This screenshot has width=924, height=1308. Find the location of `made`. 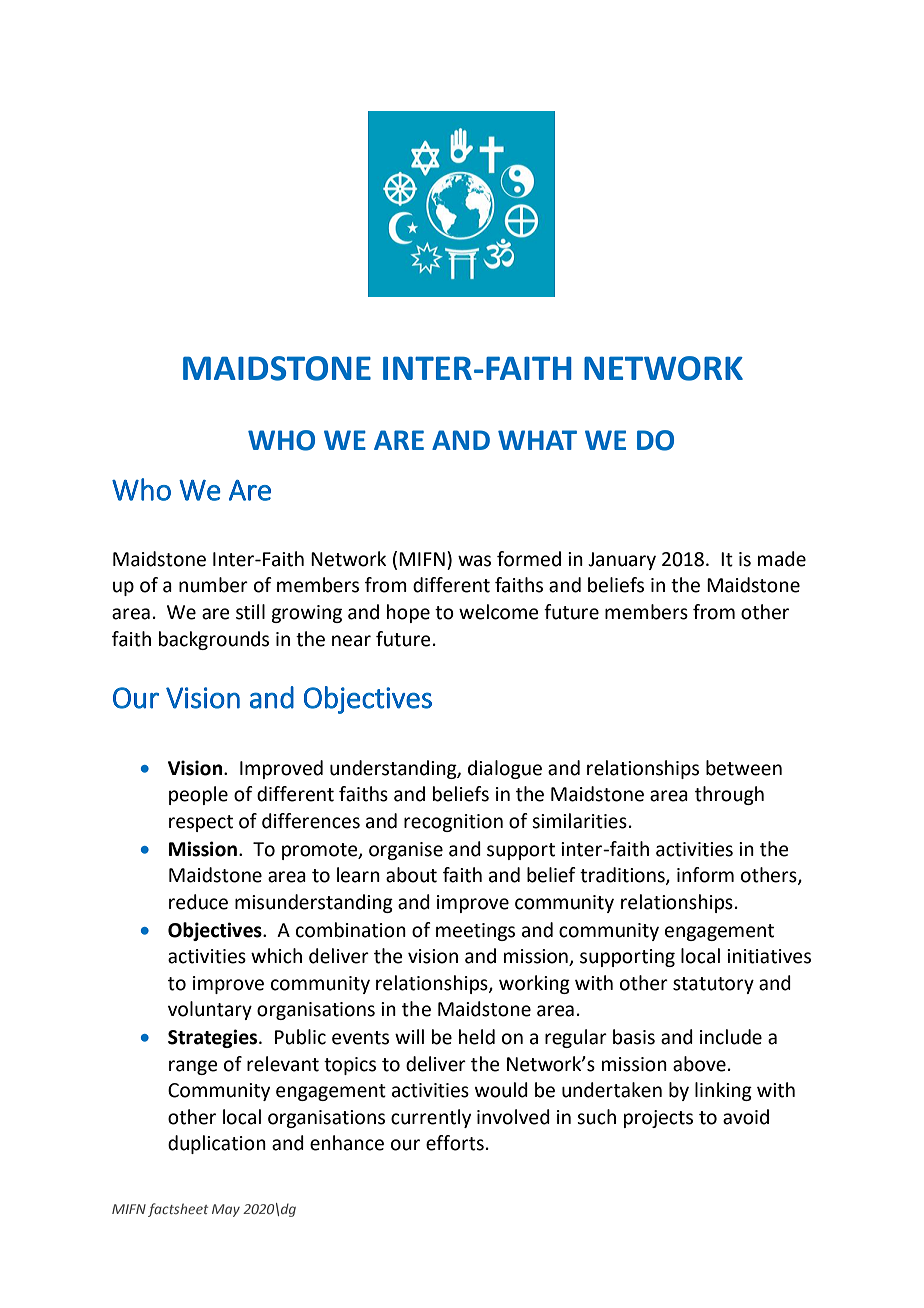

made is located at coordinates (782, 559).
